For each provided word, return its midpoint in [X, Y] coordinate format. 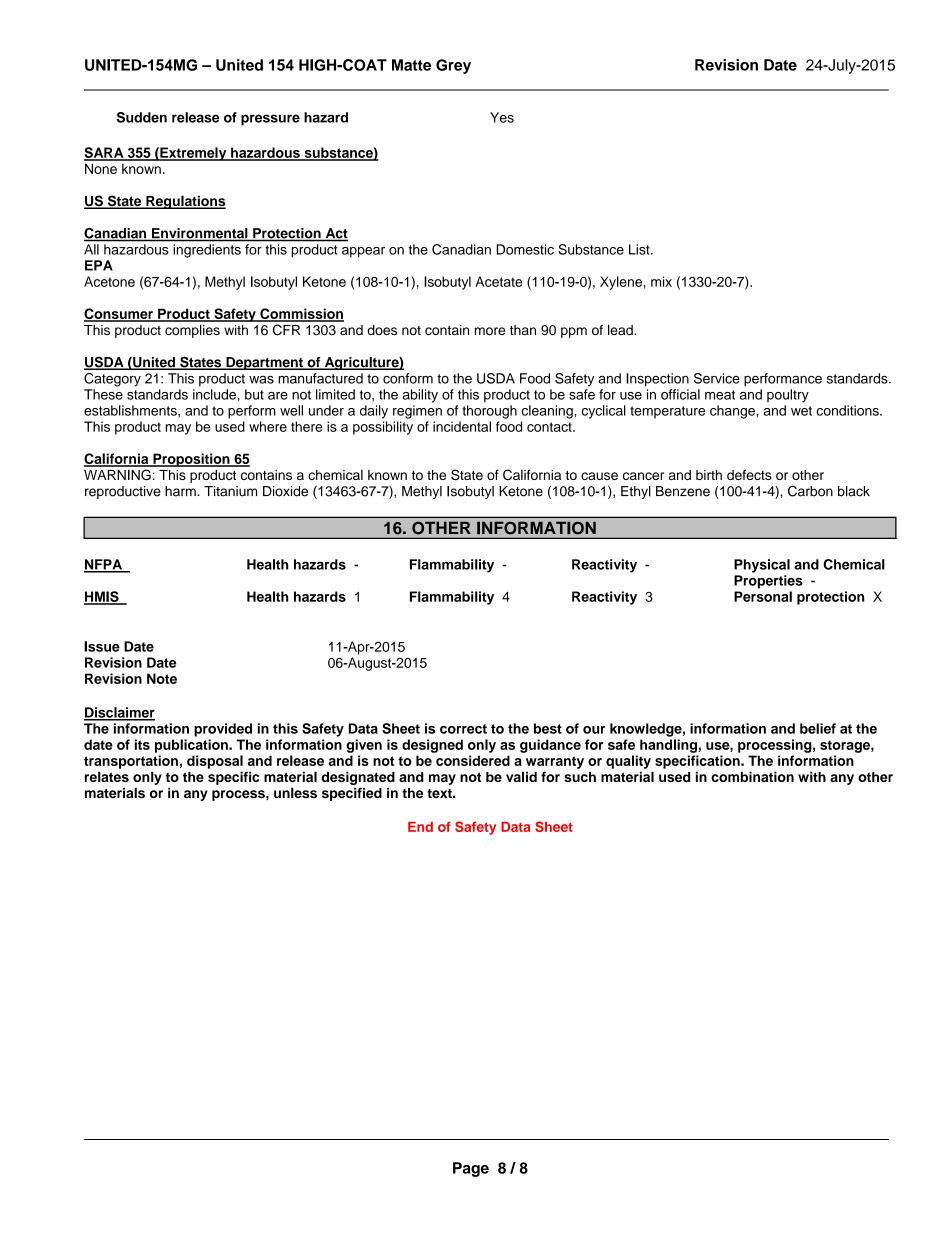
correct [463, 729]
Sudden [142, 117]
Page [471, 1169]
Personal [763, 596]
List [640, 249]
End [420, 827]
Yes [502, 117]
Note [162, 678]
